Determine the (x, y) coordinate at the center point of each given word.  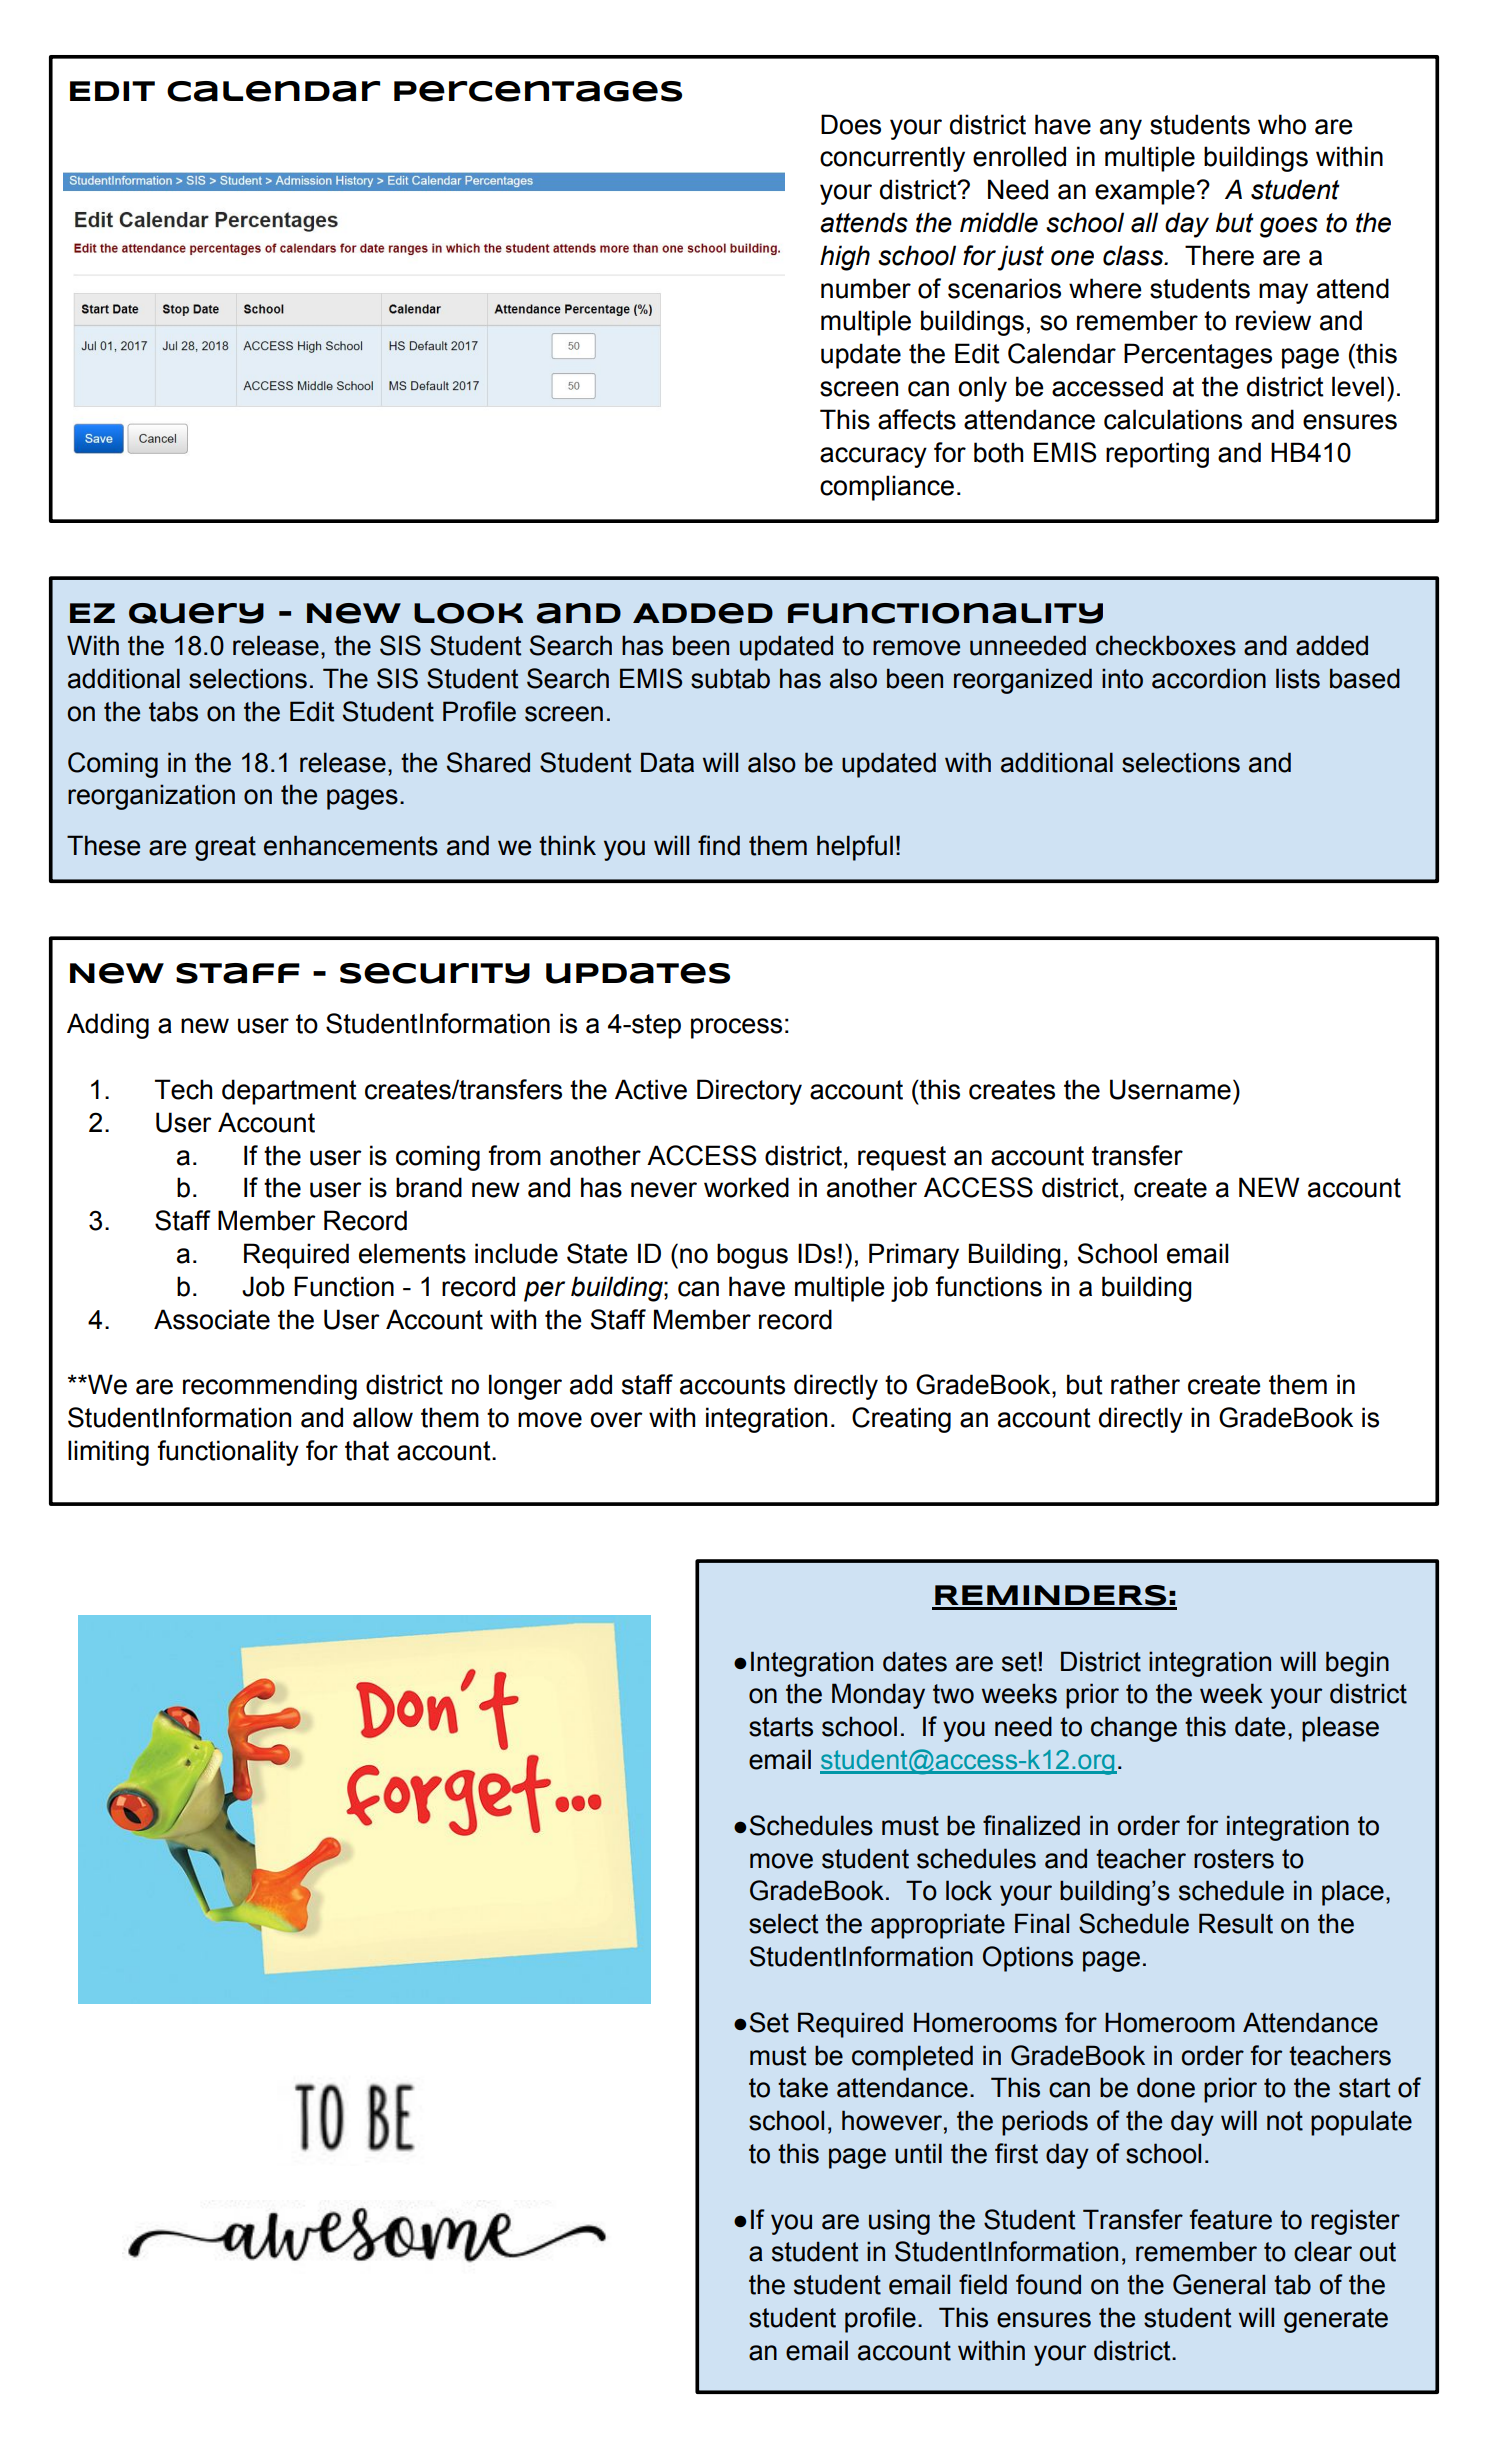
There (1219, 255)
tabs (173, 711)
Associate (212, 1319)
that (367, 1450)
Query (196, 613)
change (1134, 1729)
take (803, 2087)
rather (1145, 1384)
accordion (1209, 678)
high (845, 258)
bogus (752, 1256)
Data (667, 762)
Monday (878, 1696)
